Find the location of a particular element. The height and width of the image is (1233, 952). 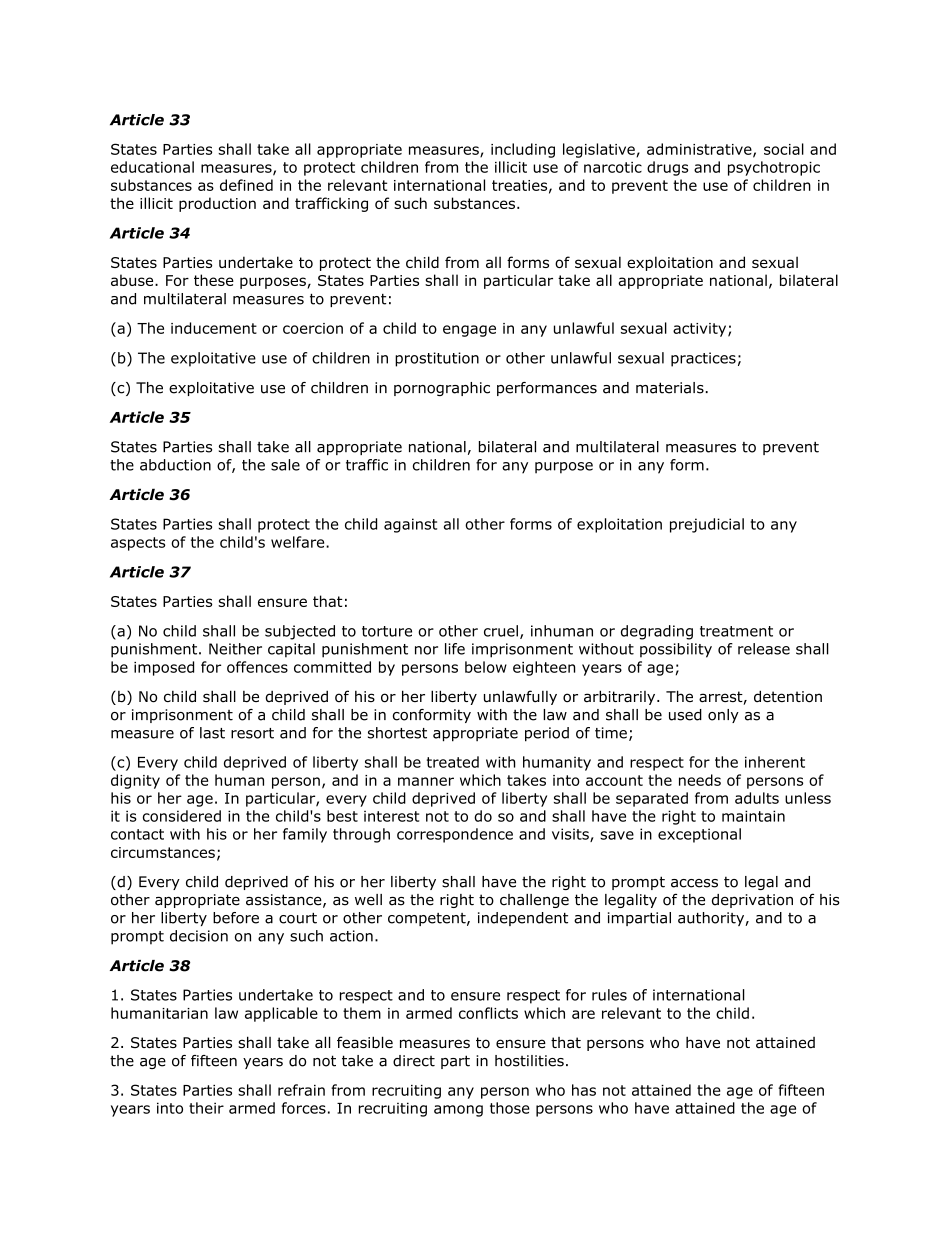

among is located at coordinates (458, 1111).
